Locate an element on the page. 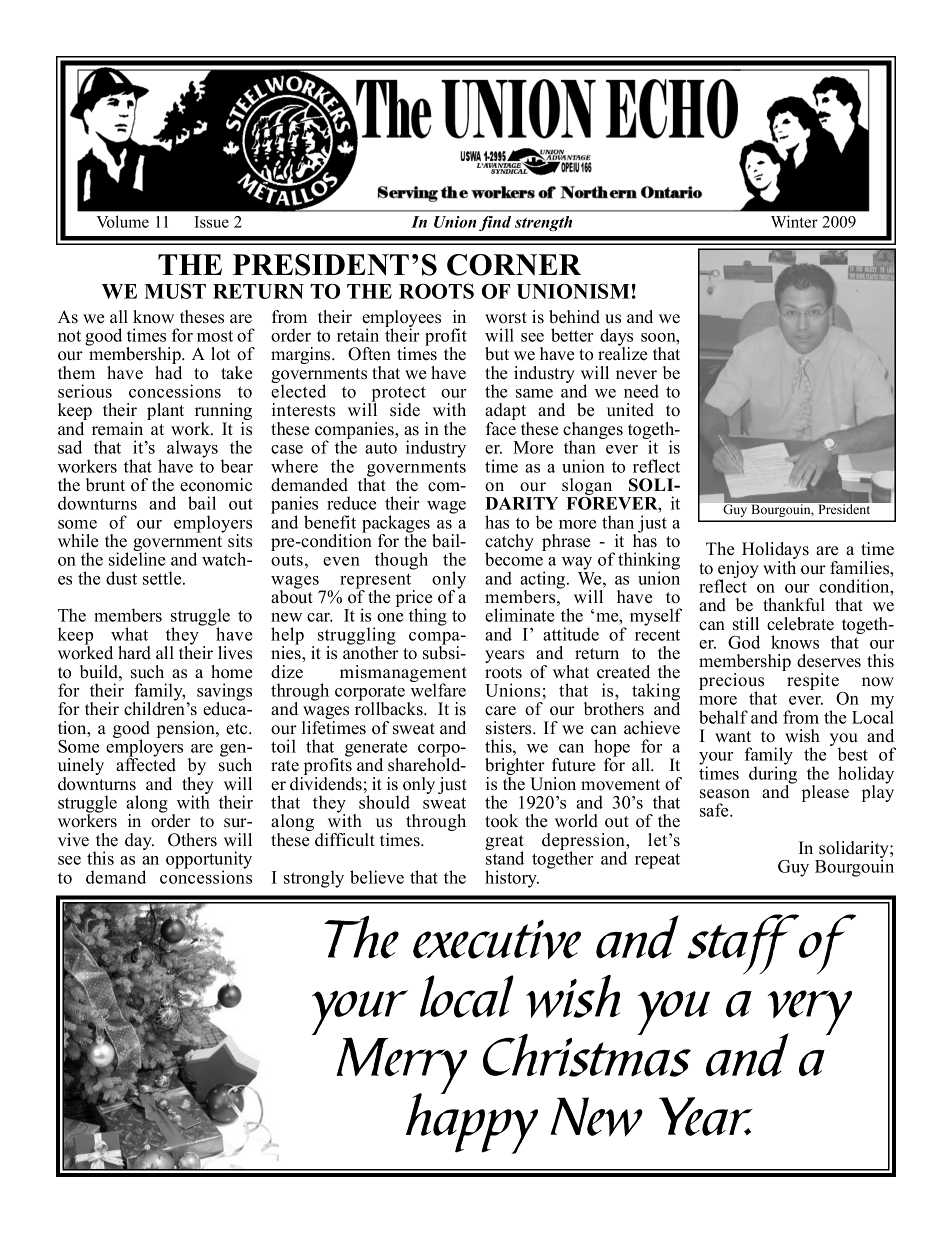  took is located at coordinates (501, 821).
